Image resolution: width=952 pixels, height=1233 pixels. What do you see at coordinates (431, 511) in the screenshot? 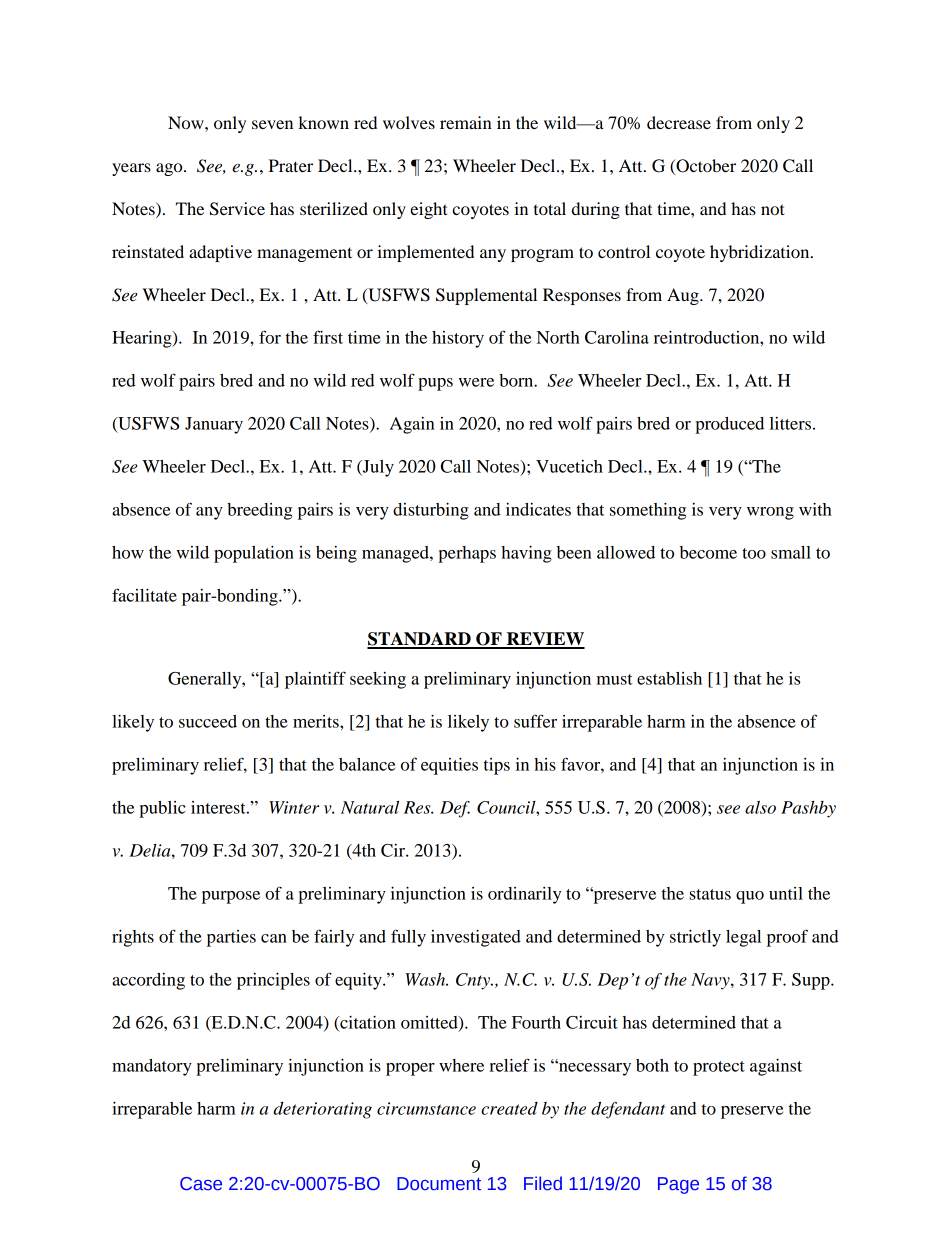
I see `disturbing` at bounding box center [431, 511].
